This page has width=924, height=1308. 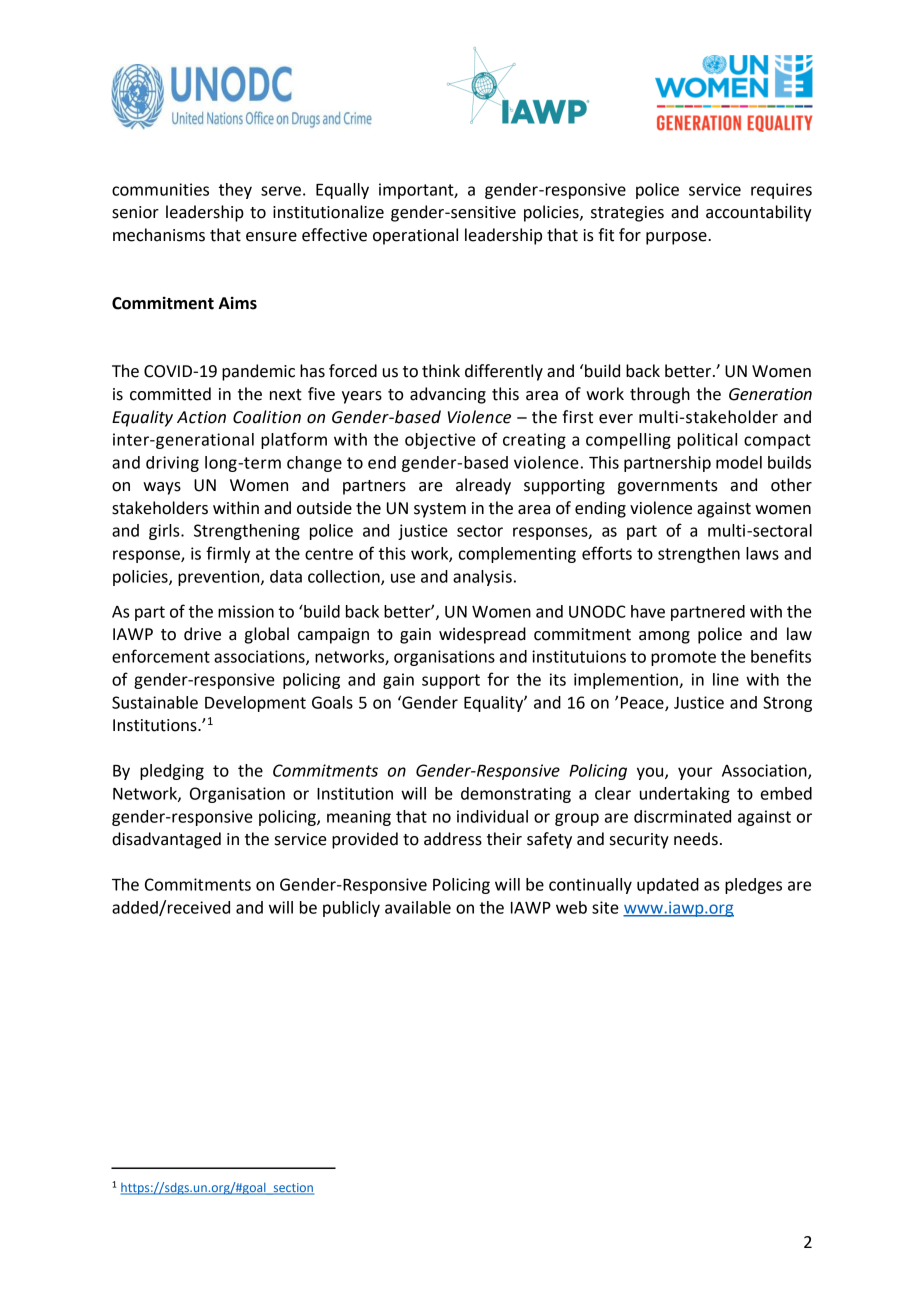 I want to click on driving, so click(x=172, y=464).
